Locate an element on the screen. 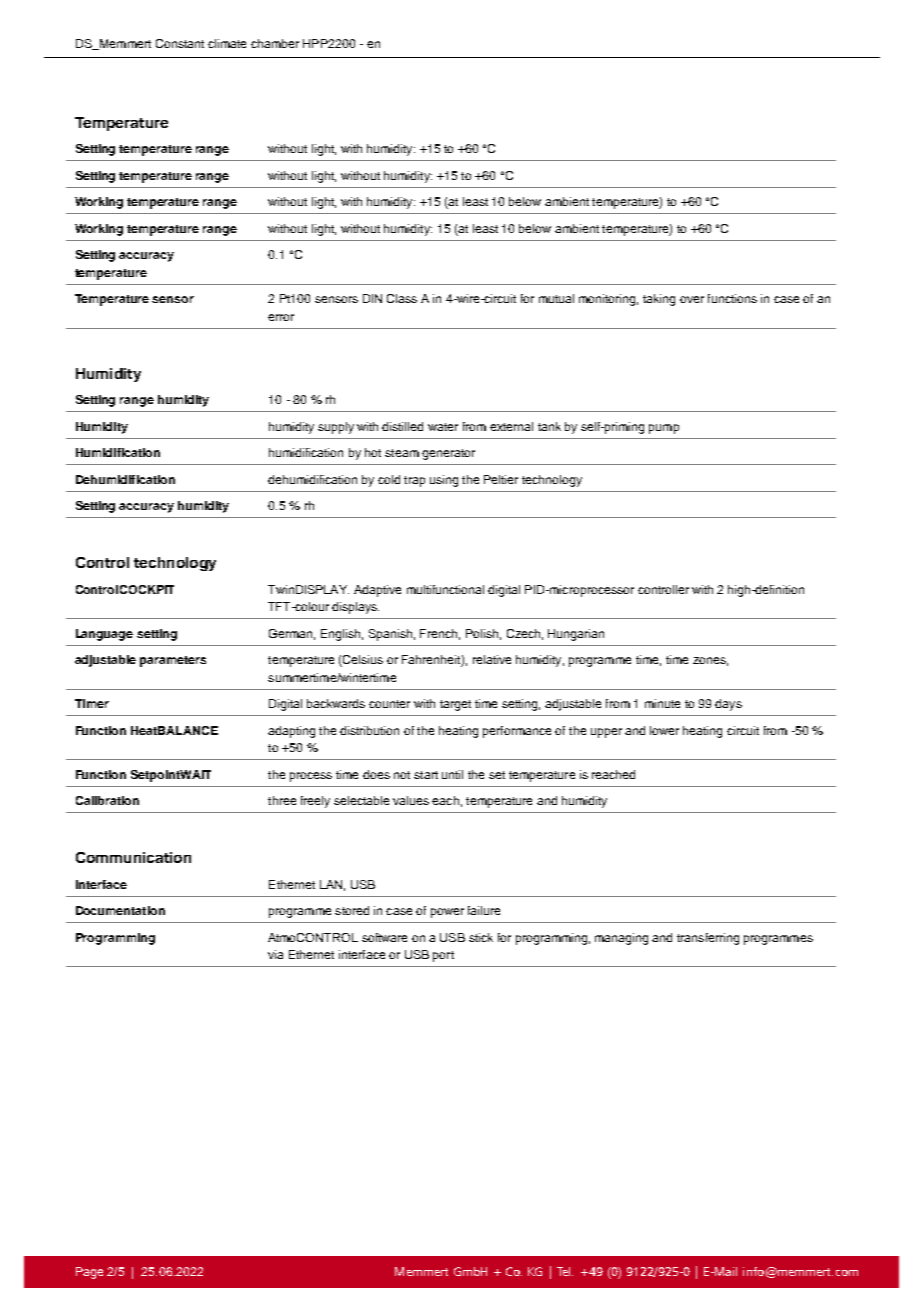 The height and width of the screenshot is (1308, 924). chamber is located at coordinates (275, 43).
